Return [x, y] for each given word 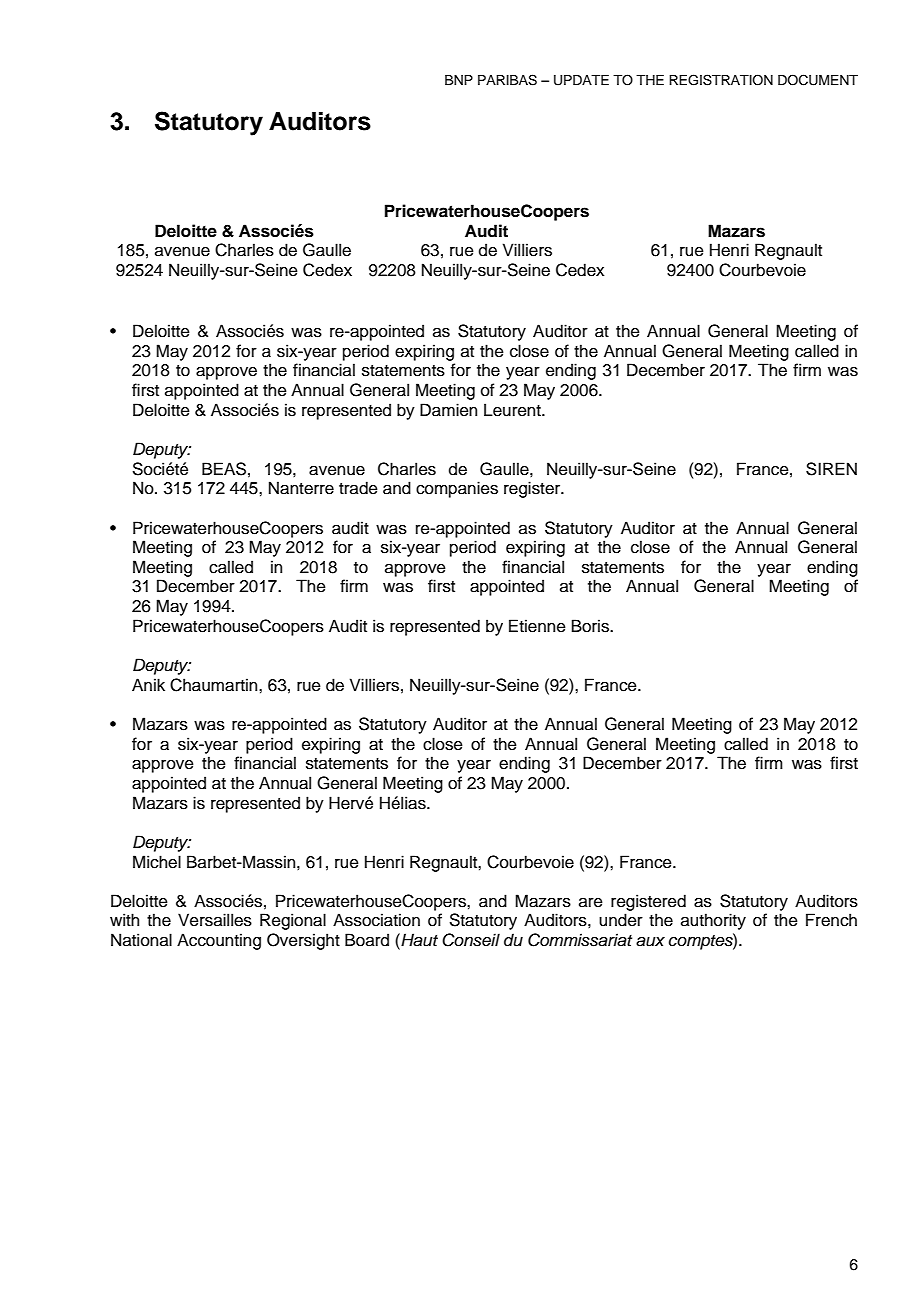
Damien [448, 410]
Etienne [537, 626]
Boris [591, 626]
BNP [459, 80]
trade [358, 488]
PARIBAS [507, 80]
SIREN [831, 469]
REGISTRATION [721, 80]
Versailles [215, 920]
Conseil [471, 940]
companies [457, 489]
